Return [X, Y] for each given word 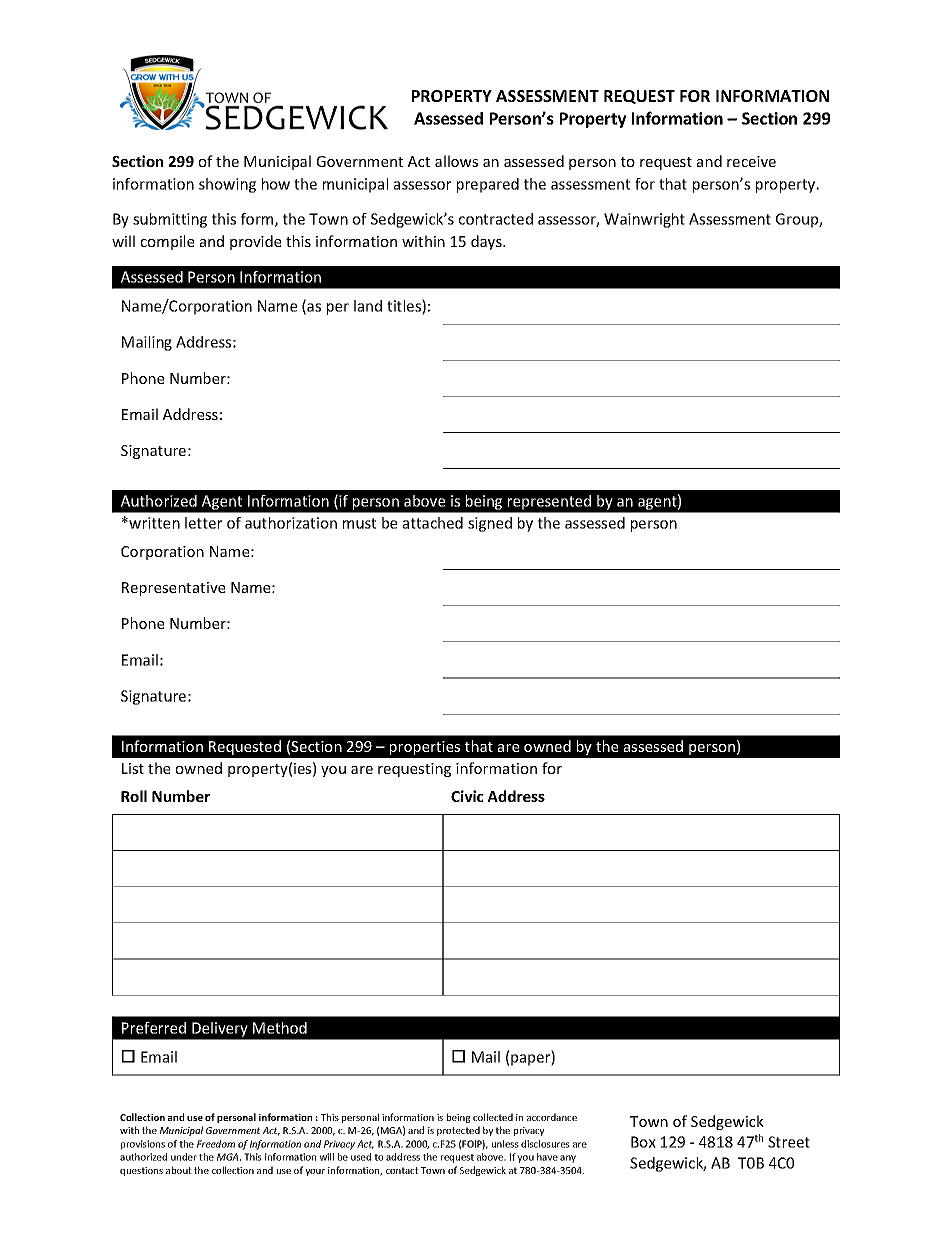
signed [490, 524]
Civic [467, 796]
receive [751, 161]
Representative [173, 589]
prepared [488, 185]
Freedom [216, 1144]
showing [227, 185]
